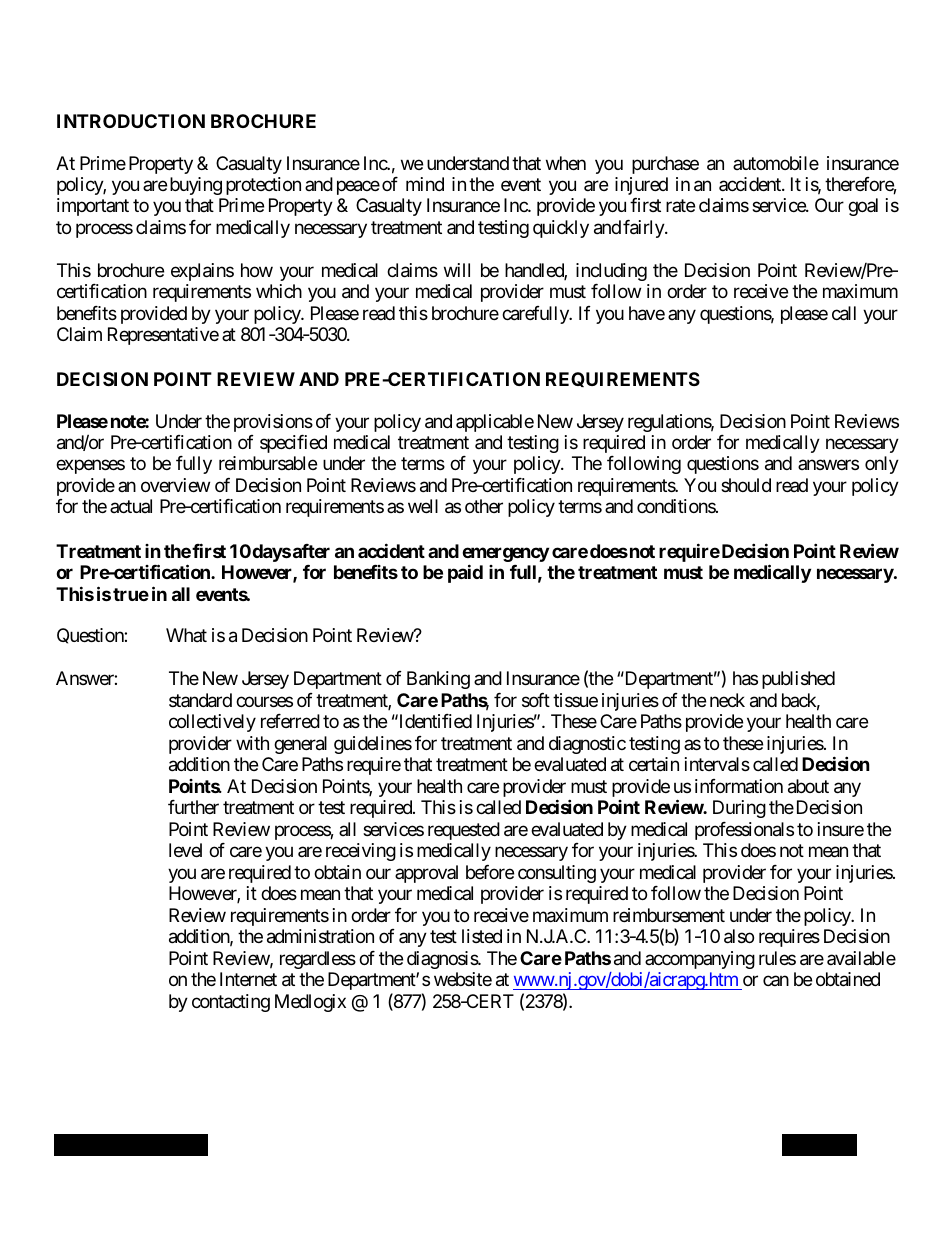  What do you see at coordinates (505, 556) in the document?
I see `emergency` at bounding box center [505, 556].
